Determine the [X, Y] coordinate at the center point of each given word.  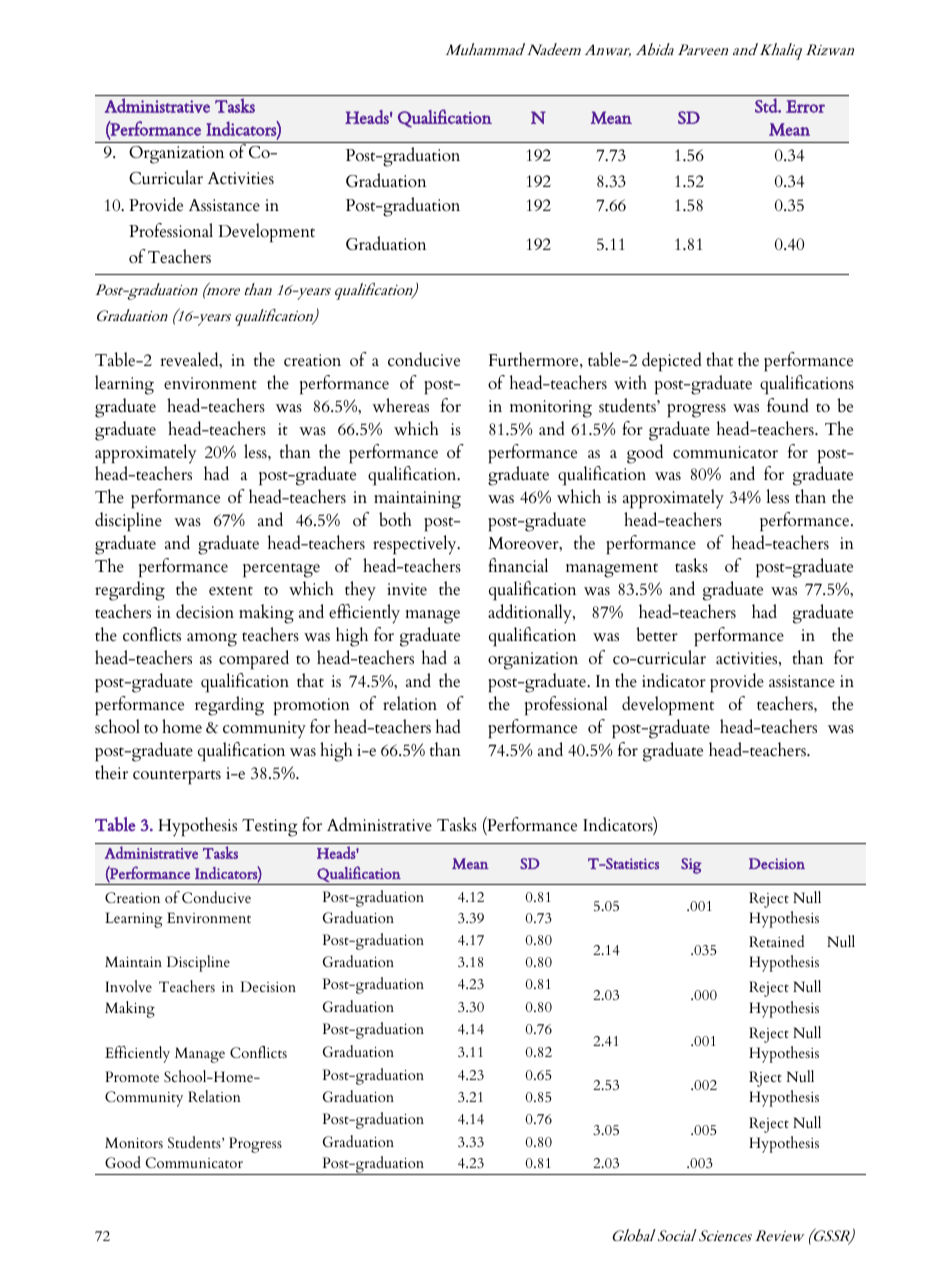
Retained [776, 941]
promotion [312, 706]
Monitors [134, 1142]
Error [805, 106]
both [395, 519]
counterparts [177, 777]
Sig [691, 866]
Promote [132, 1076]
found [788, 405]
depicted [672, 361]
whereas [400, 405]
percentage [281, 570]
